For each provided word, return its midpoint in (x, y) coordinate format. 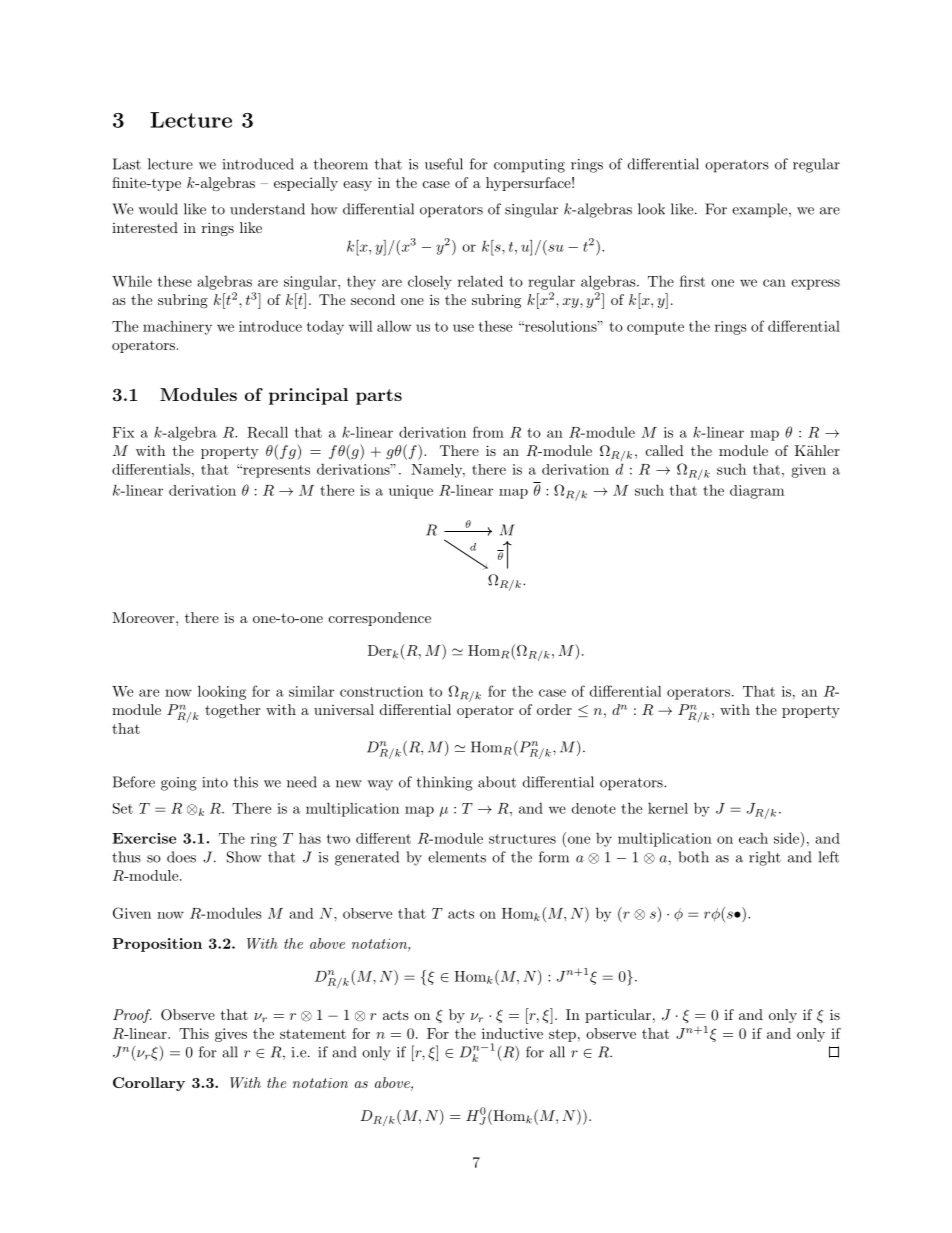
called (665, 450)
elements (457, 857)
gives (231, 1035)
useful (444, 164)
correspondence (380, 619)
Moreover (144, 617)
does (181, 857)
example (759, 210)
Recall (267, 432)
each (753, 838)
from (488, 432)
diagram (757, 492)
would (158, 209)
